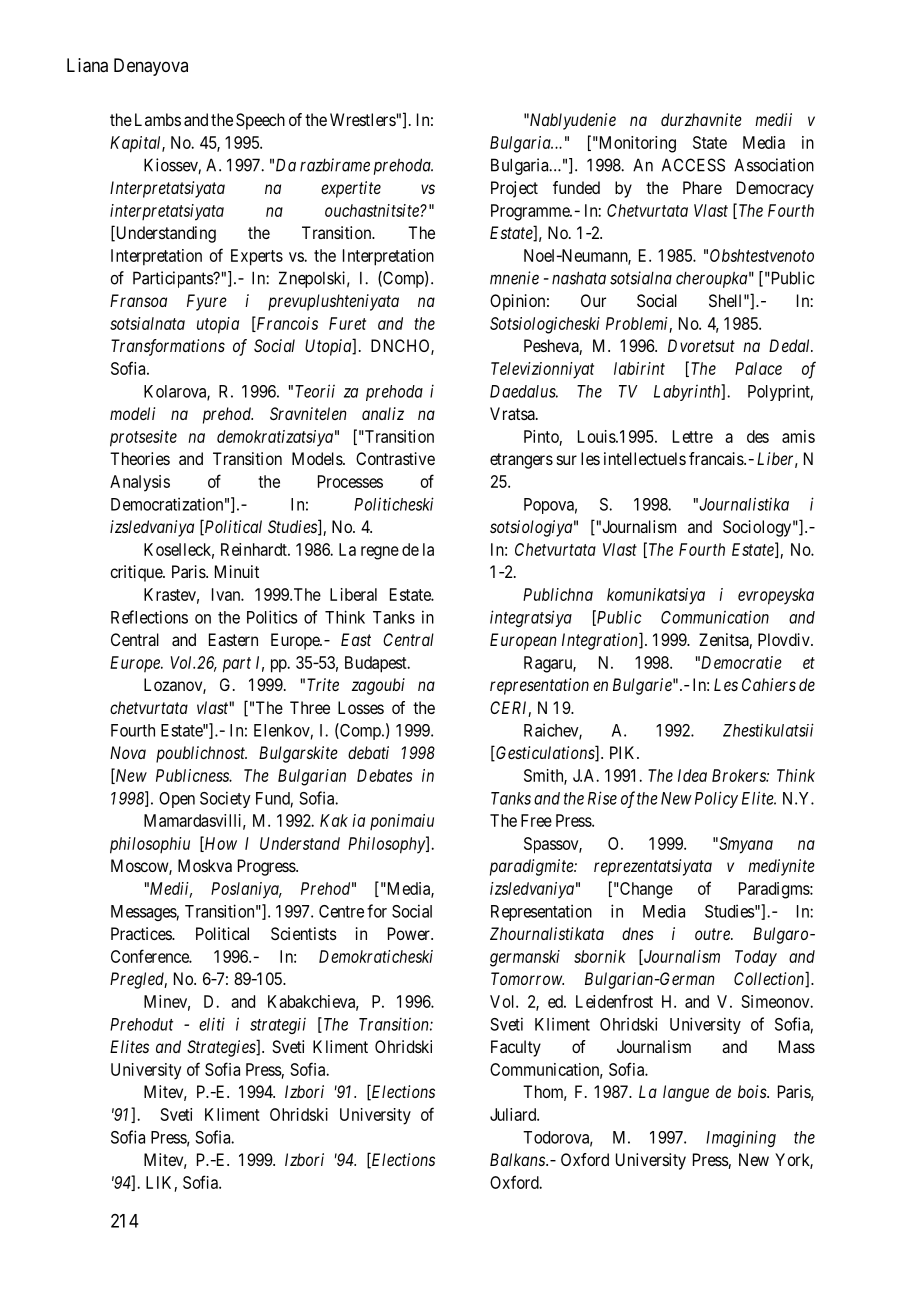 The width and height of the image is (924, 1308). Describe the element at coordinates (516, 1048) in the image. I see `Faculty` at that location.
